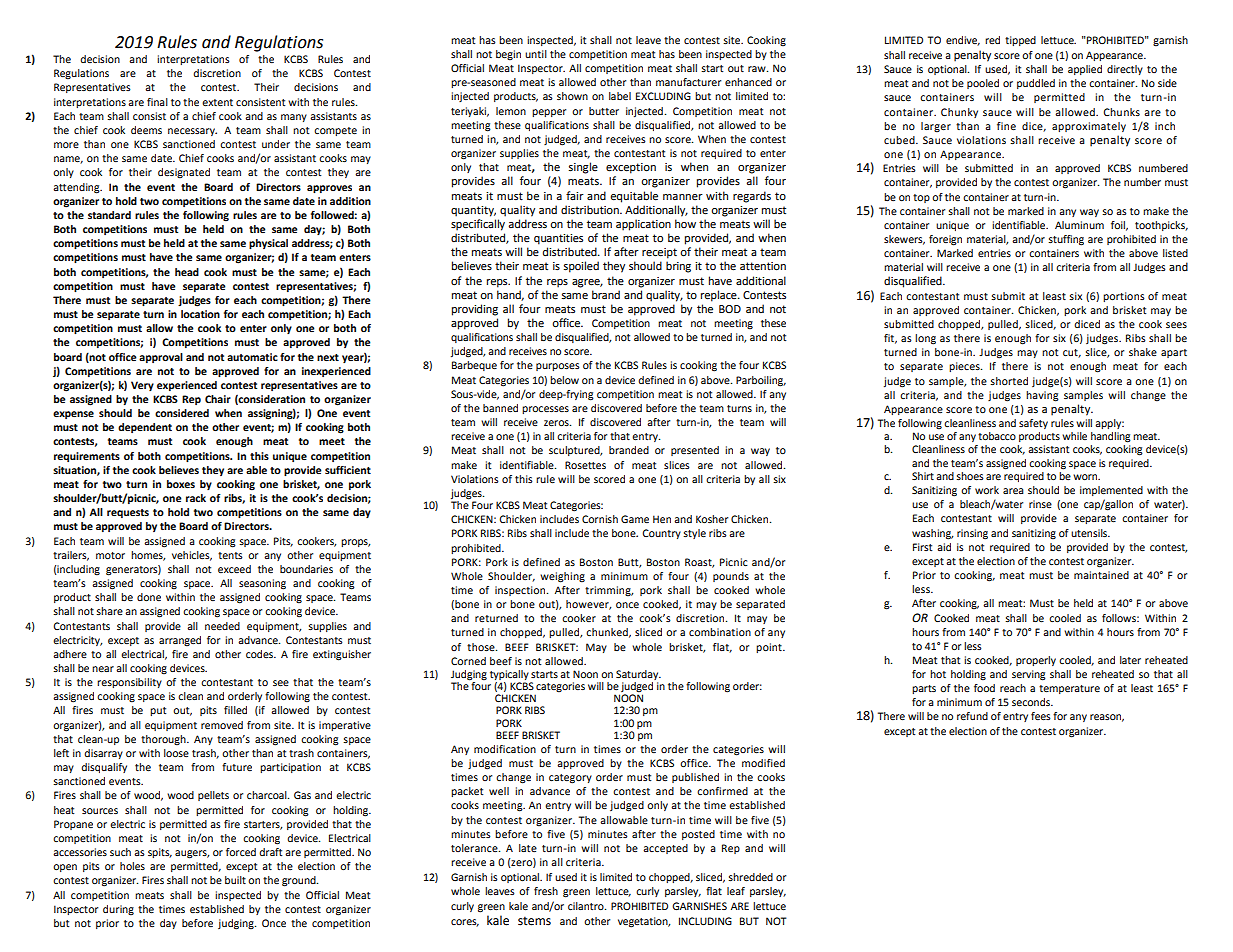 Image resolution: width=1233 pixels, height=952 pixels. I want to click on area, so click(1013, 491).
